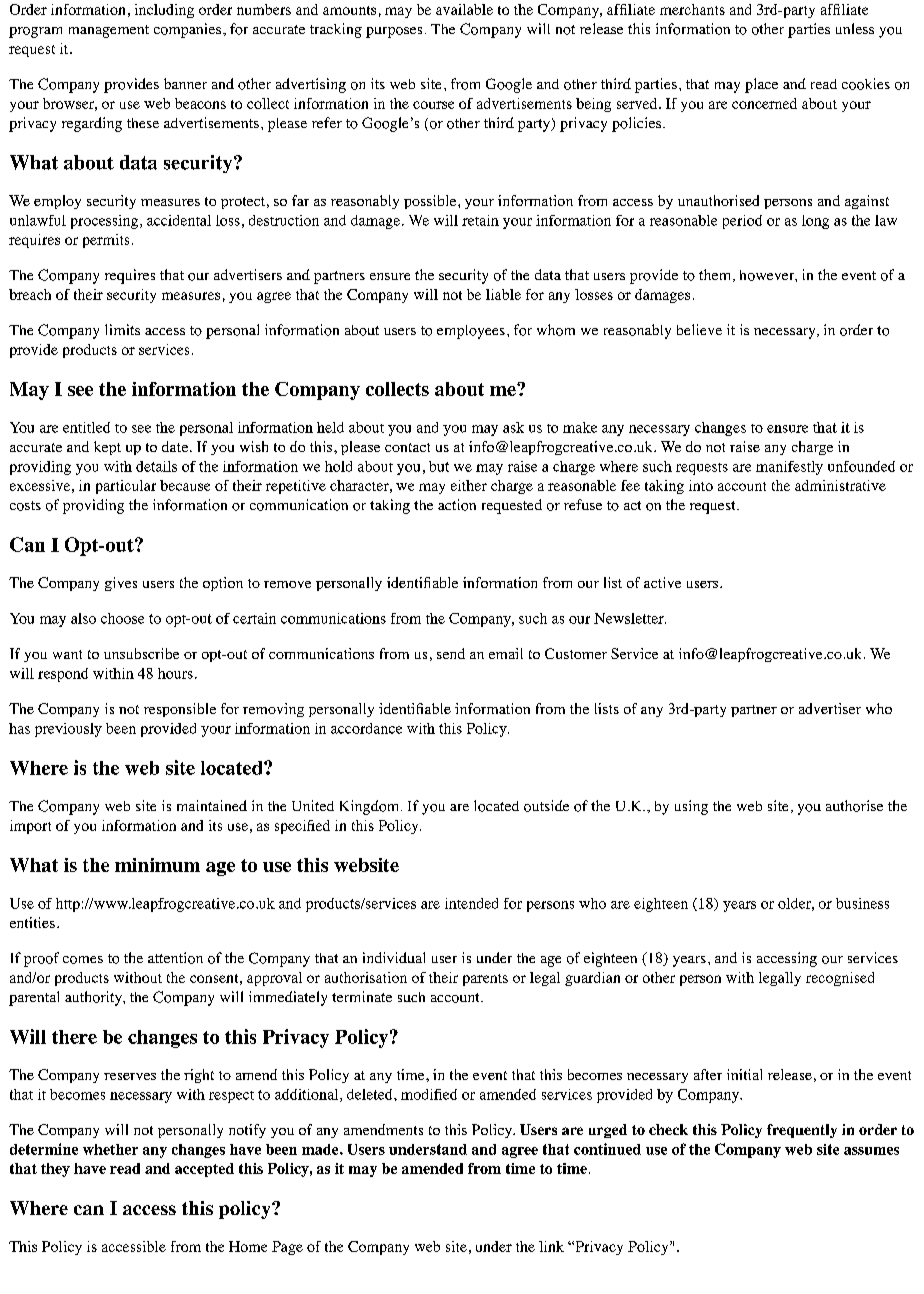 Image resolution: width=924 pixels, height=1294 pixels. I want to click on liable, so click(503, 294).
